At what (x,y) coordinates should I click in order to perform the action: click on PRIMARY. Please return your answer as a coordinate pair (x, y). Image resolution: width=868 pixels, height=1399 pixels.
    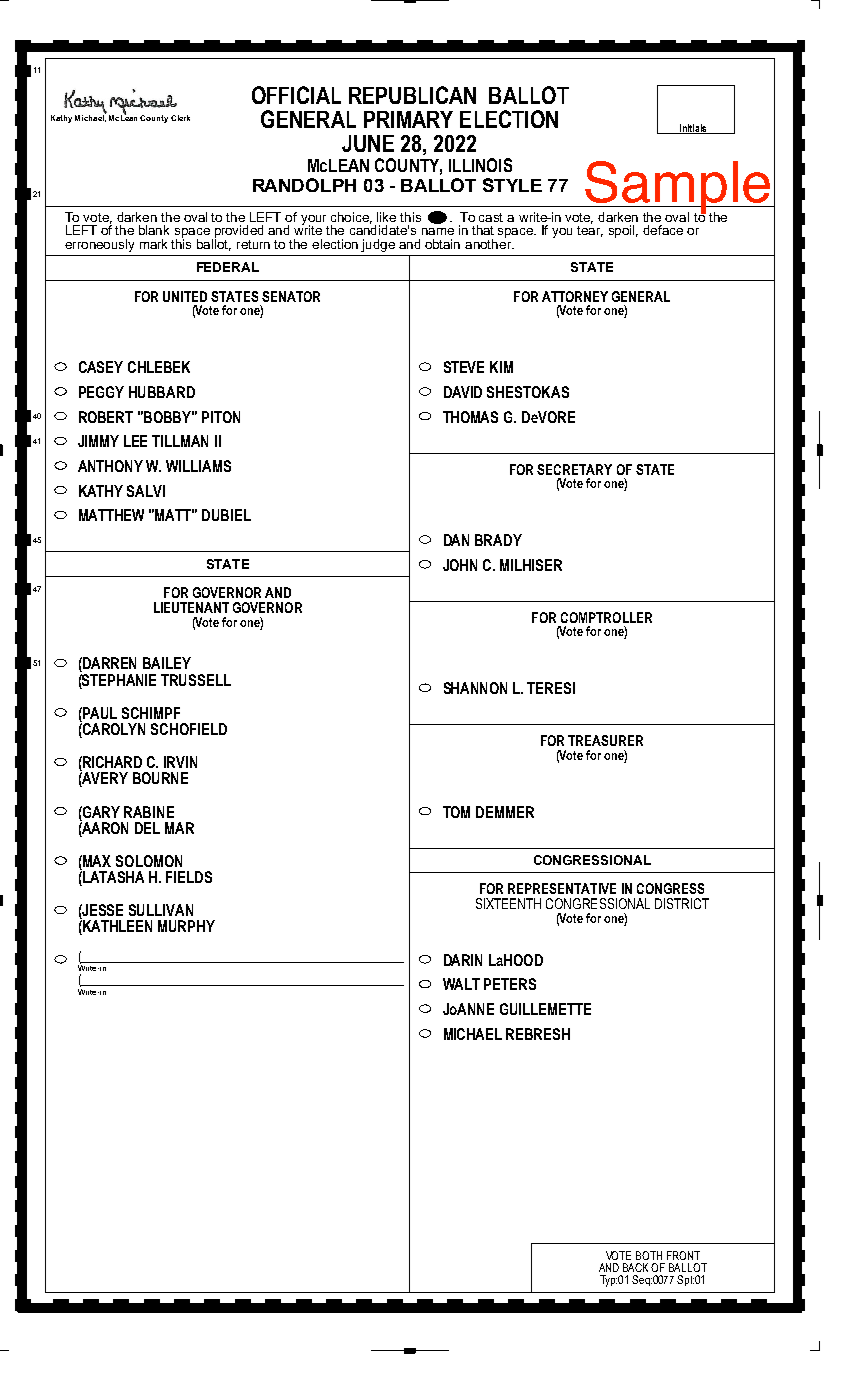
    Looking at the image, I should click on (408, 119).
